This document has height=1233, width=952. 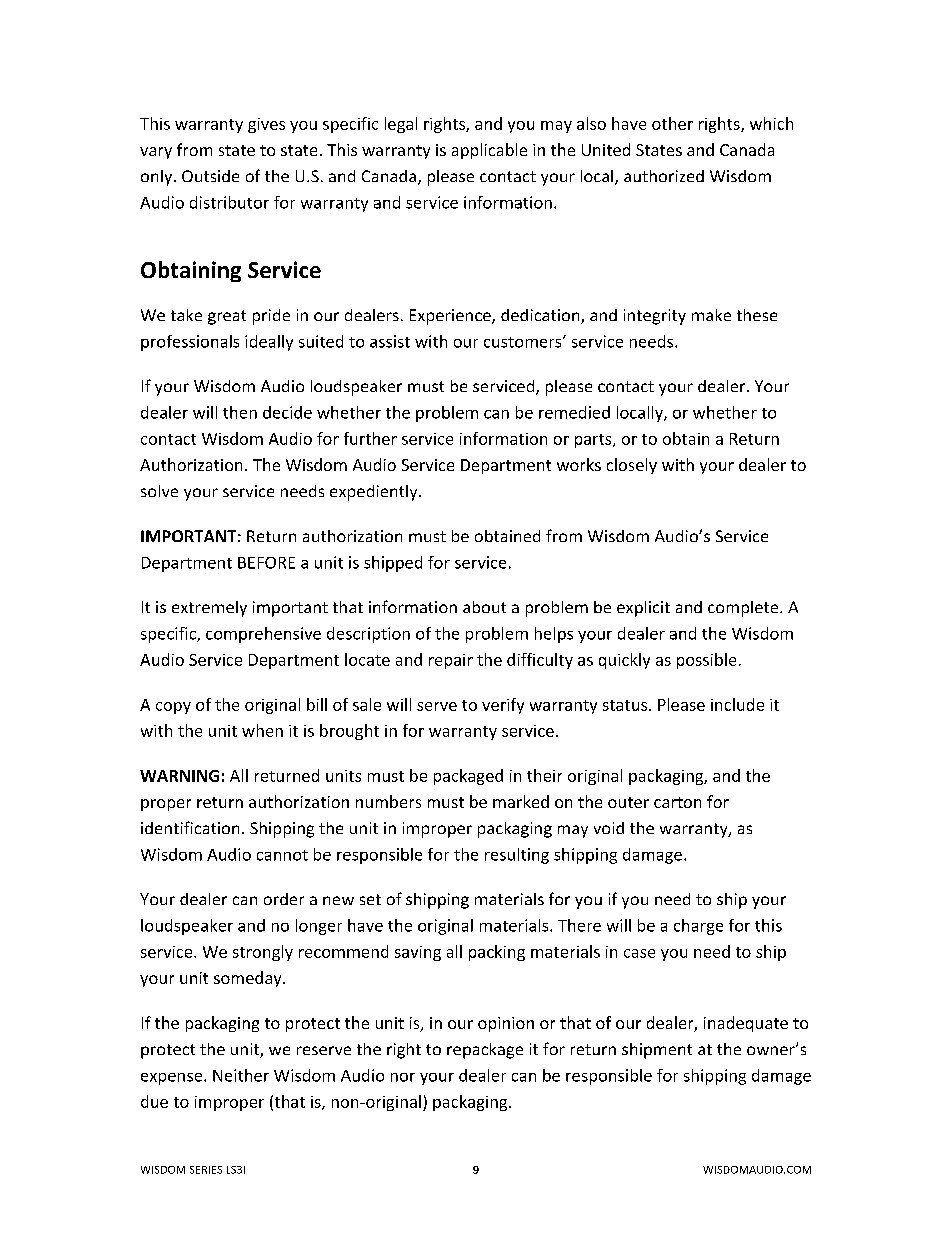 I want to click on identification, so click(x=190, y=827).
